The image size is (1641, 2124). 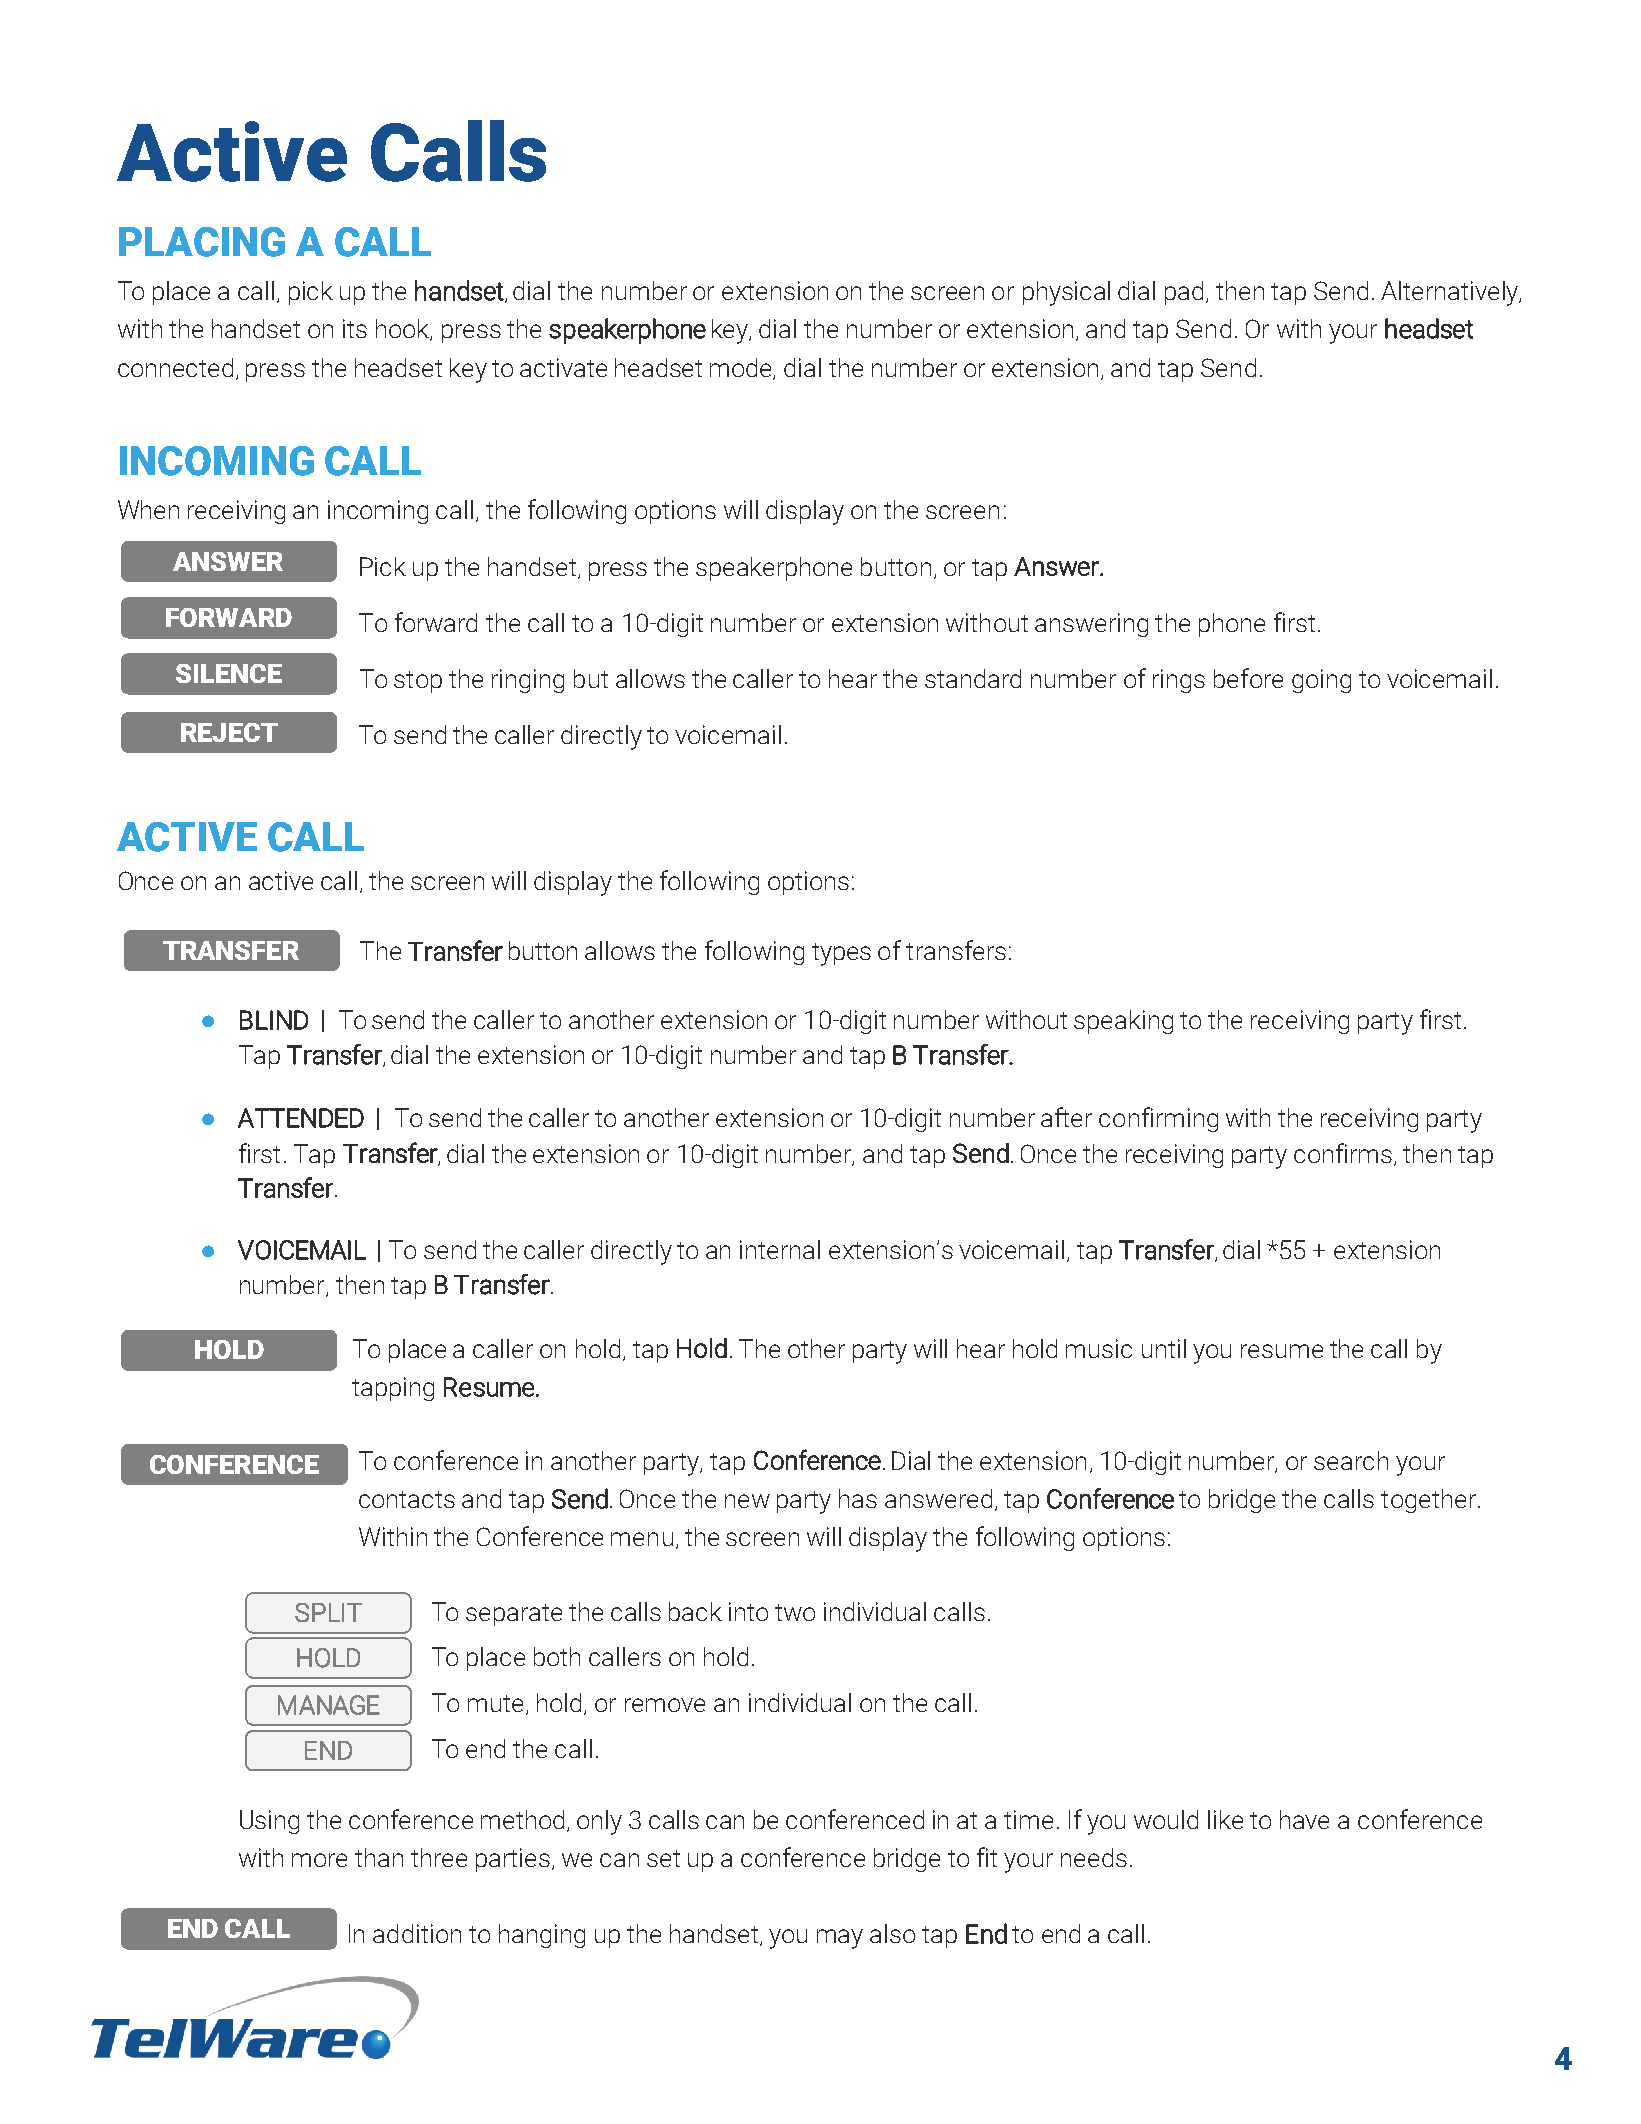 I want to click on going, so click(x=1321, y=681).
